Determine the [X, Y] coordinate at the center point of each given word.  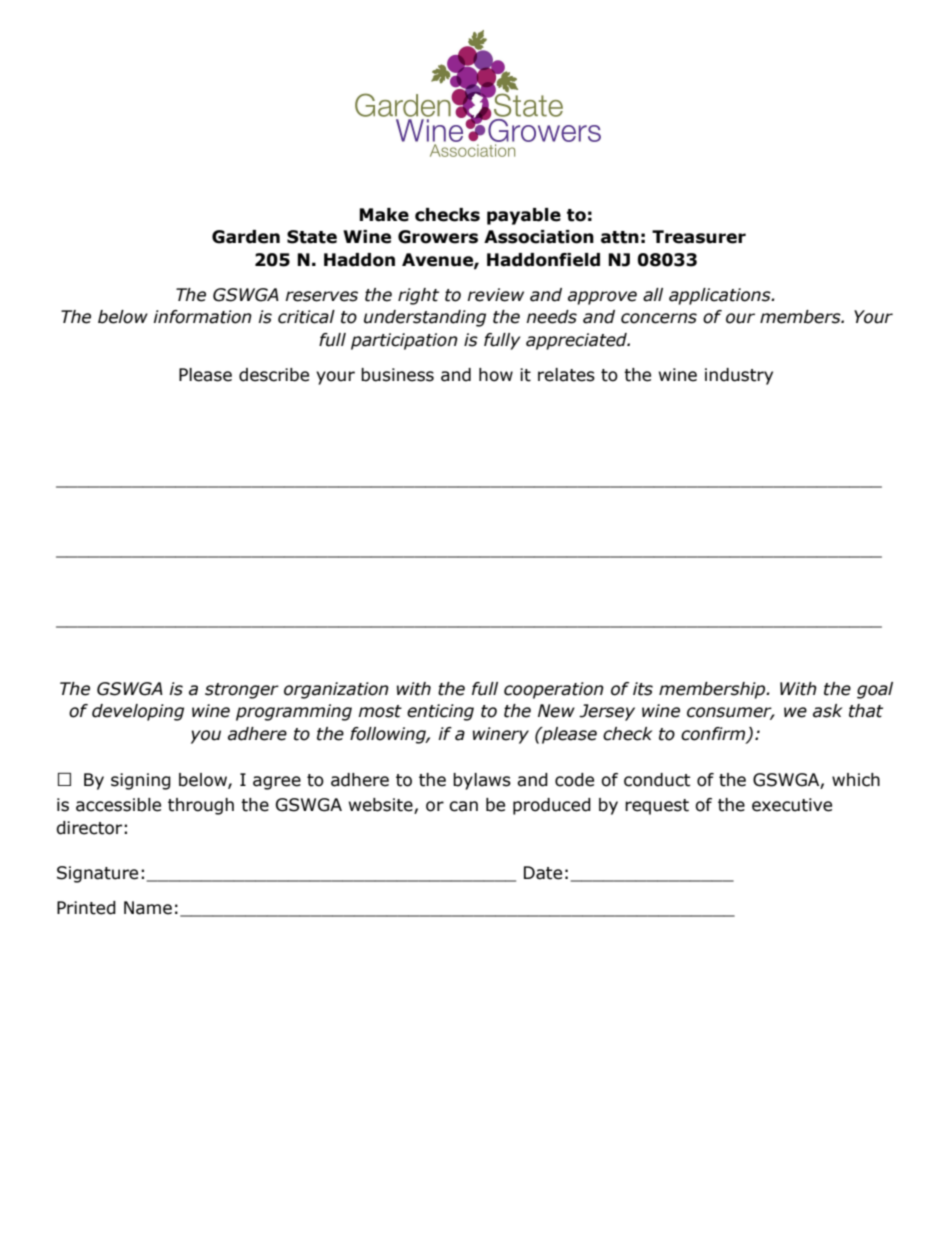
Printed [86, 908]
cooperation [554, 690]
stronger [242, 691]
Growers [438, 237]
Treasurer [699, 237]
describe [274, 375]
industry [739, 376]
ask [828, 711]
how [496, 375]
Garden [246, 237]
